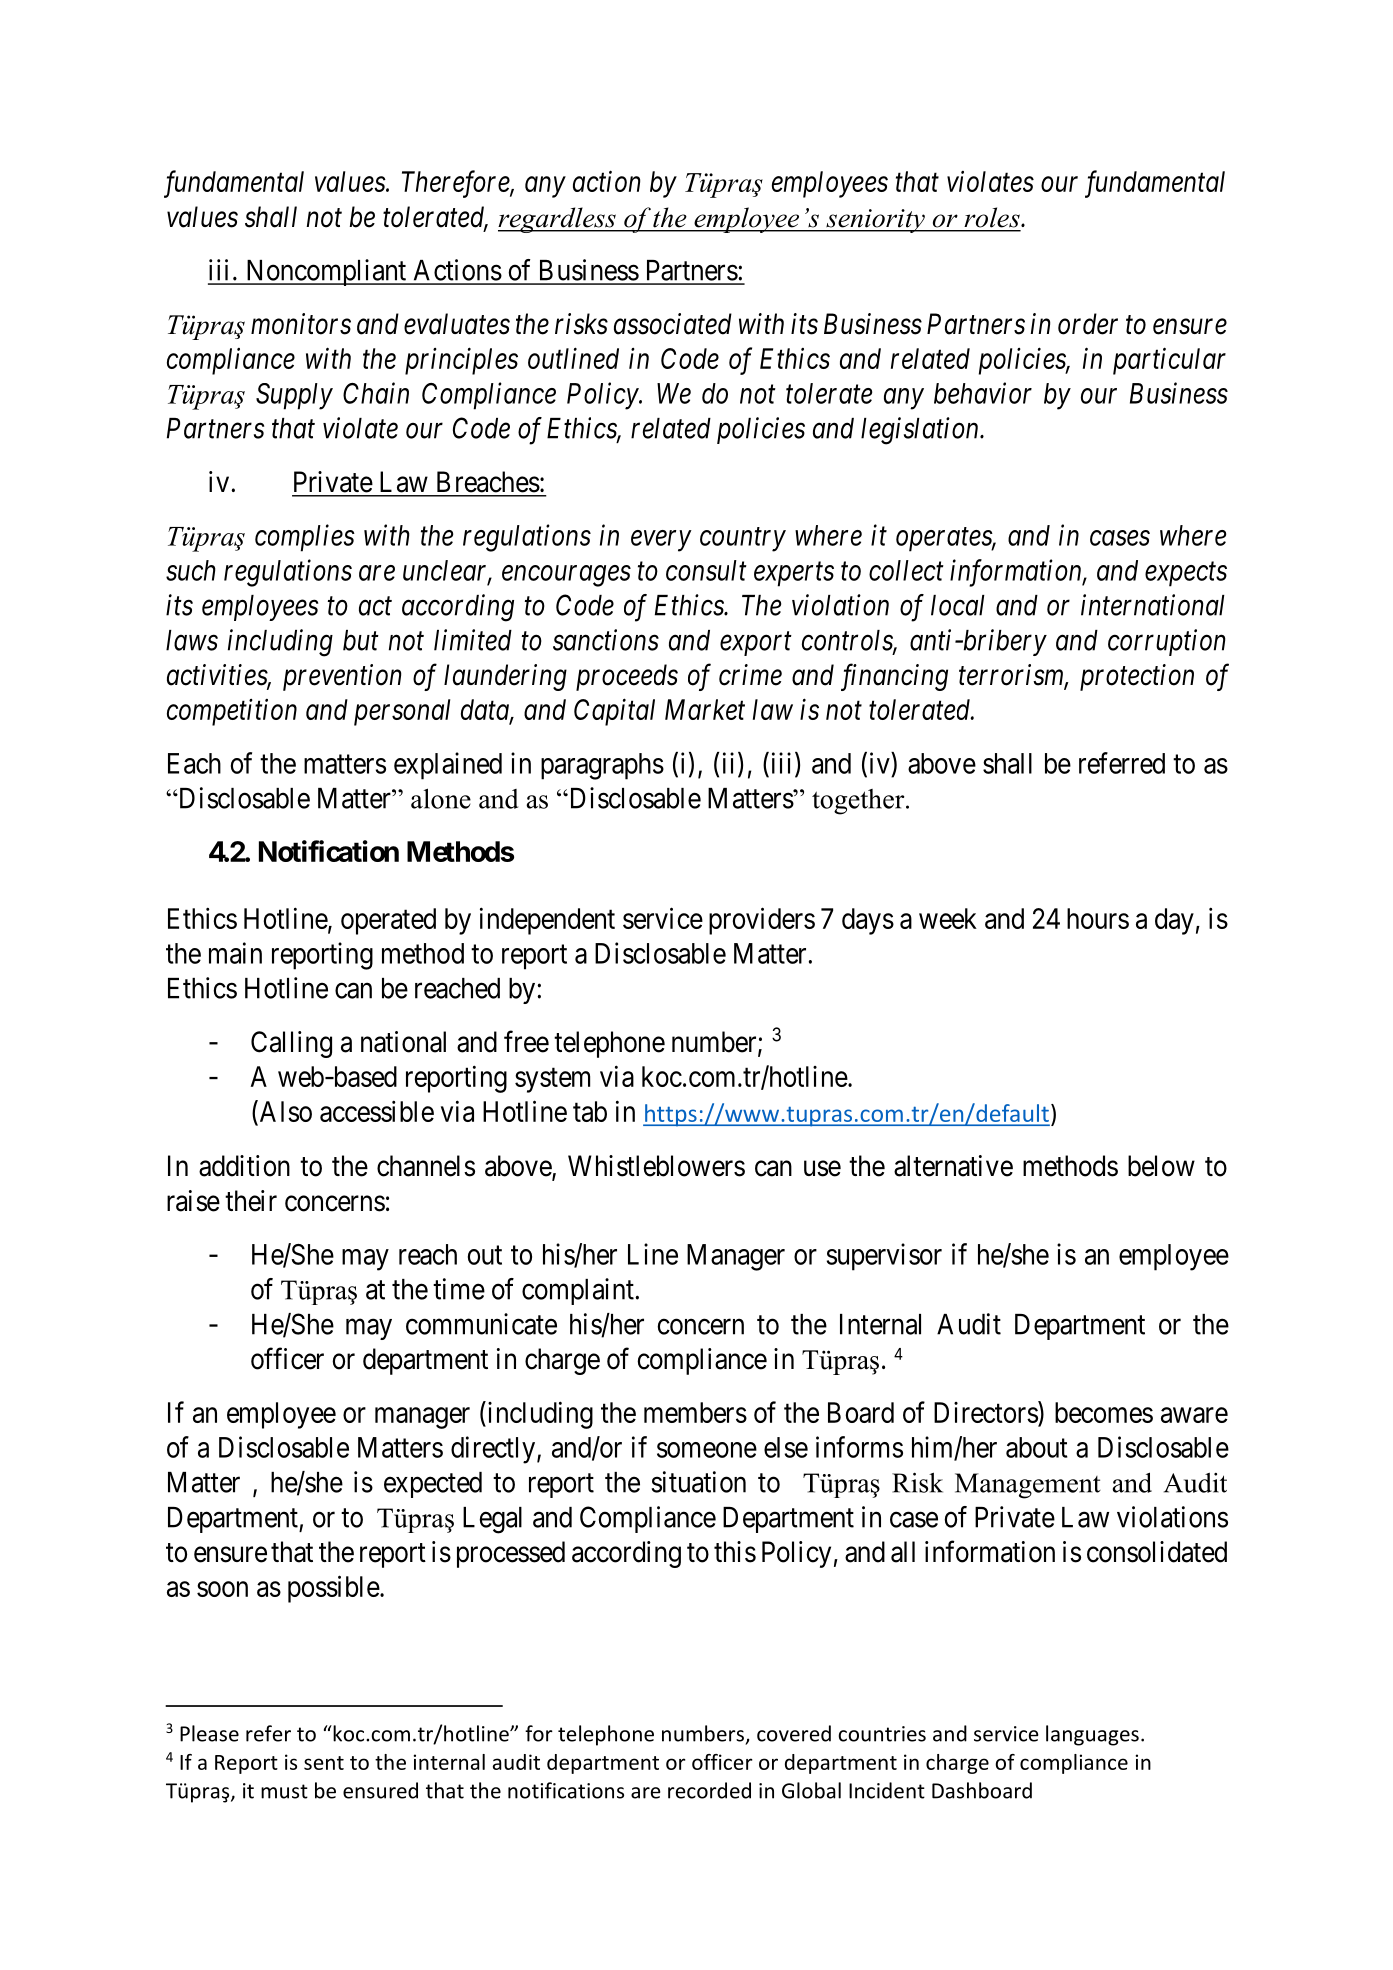 The image size is (1393, 1970). I want to click on associated, so click(673, 324).
